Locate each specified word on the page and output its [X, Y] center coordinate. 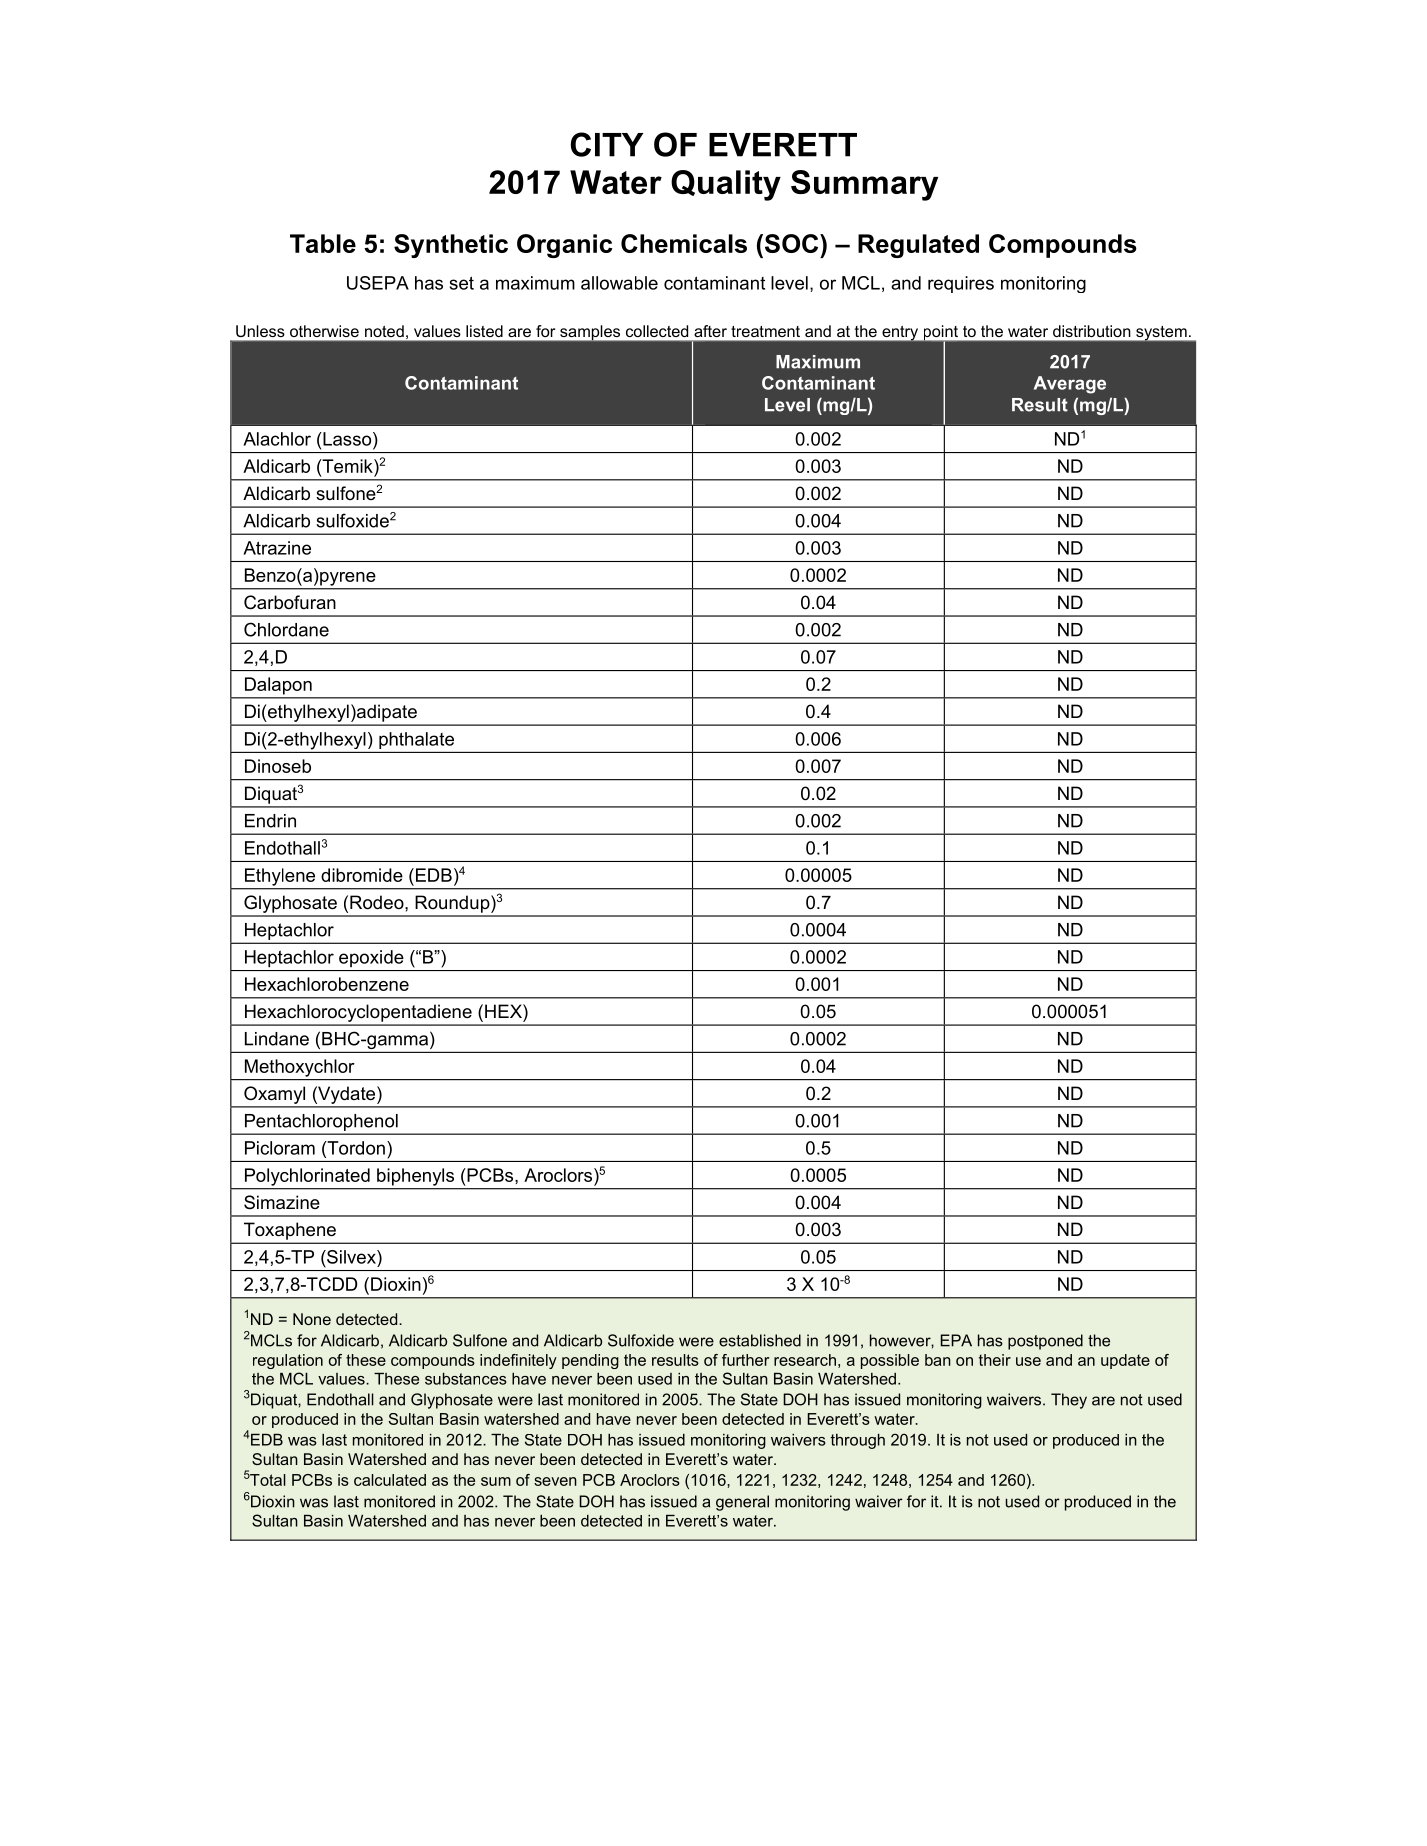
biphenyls [415, 1177]
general [742, 1503]
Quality [726, 185]
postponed [1045, 1342]
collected [657, 331]
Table [323, 243]
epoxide [371, 958]
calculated [390, 1480]
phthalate [416, 740]
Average [1070, 385]
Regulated [918, 246]
